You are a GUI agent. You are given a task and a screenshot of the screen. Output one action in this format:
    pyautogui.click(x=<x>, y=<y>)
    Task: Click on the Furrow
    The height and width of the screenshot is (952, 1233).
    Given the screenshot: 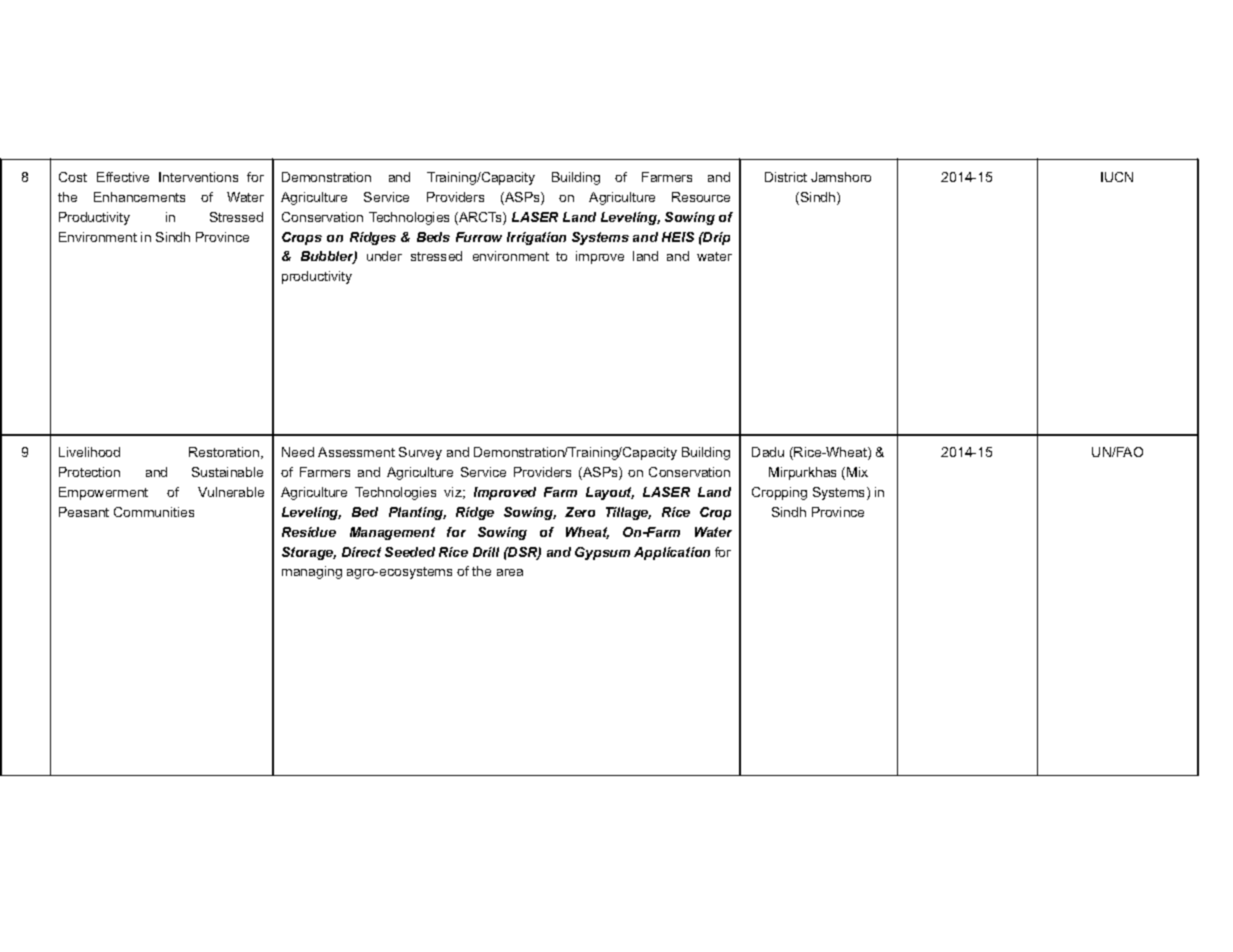 What is the action you would take?
    pyautogui.click(x=479, y=237)
